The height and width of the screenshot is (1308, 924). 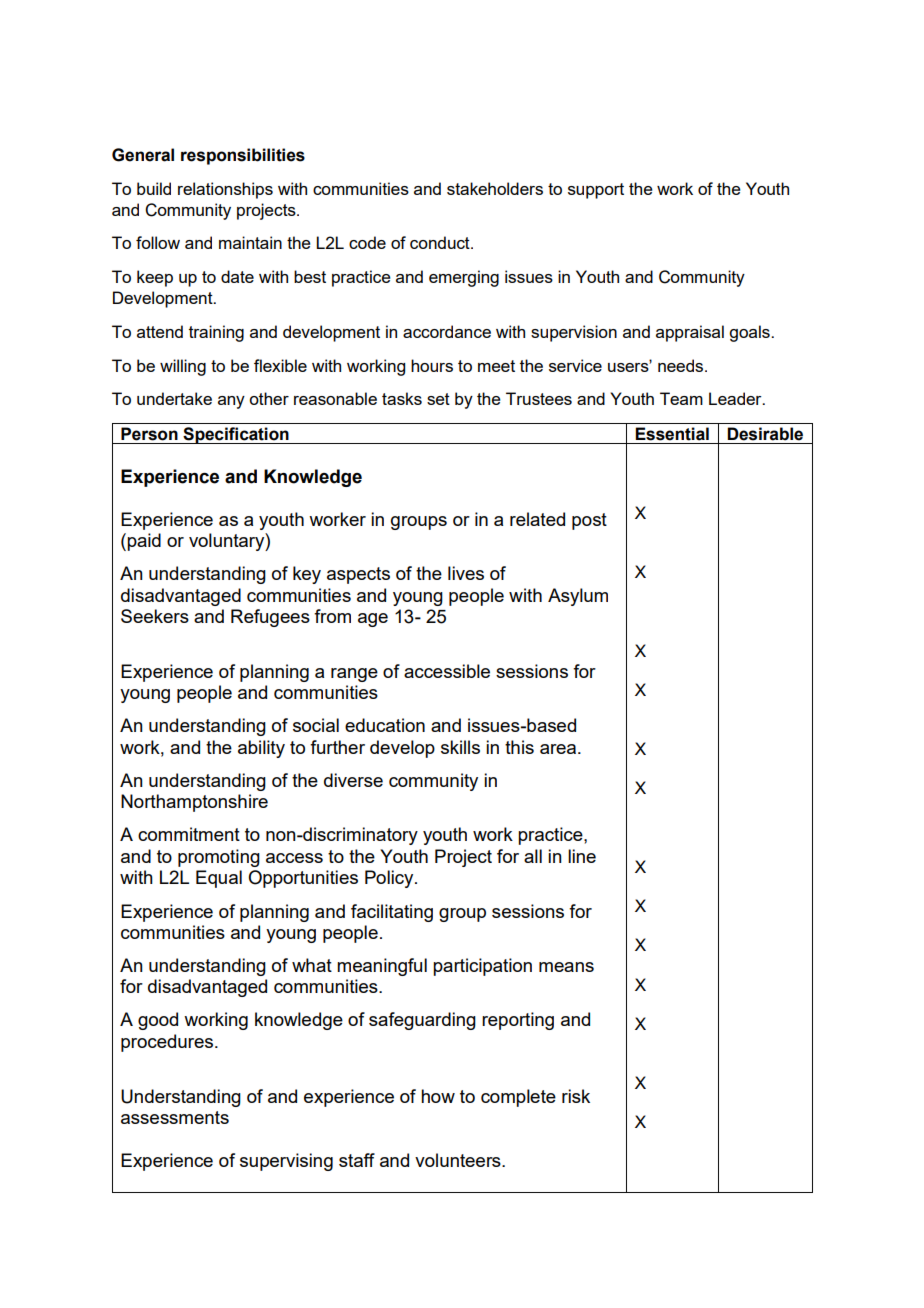 I want to click on volunteers, so click(x=459, y=1160).
